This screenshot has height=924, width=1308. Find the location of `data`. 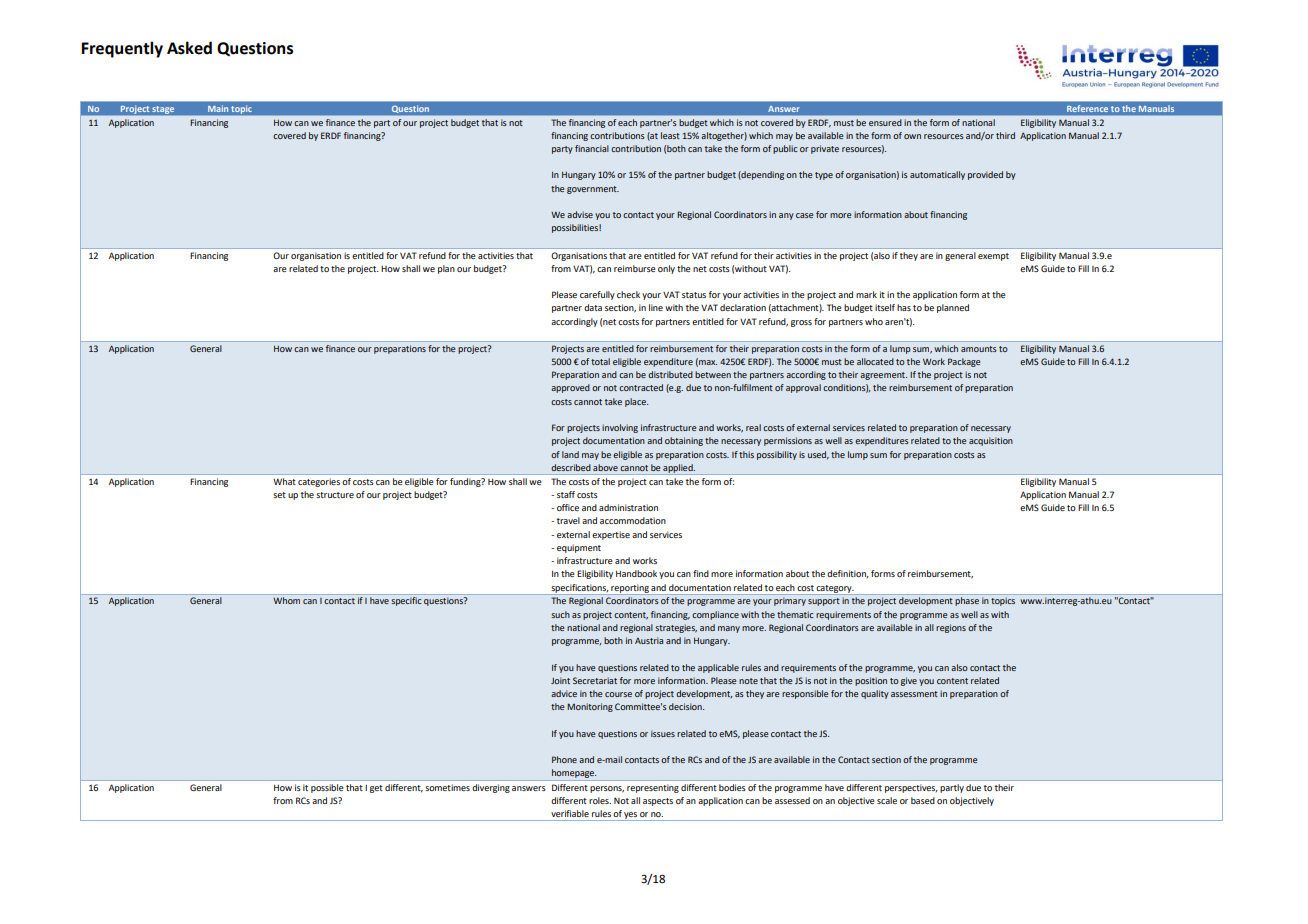

data is located at coordinates (593, 307).
